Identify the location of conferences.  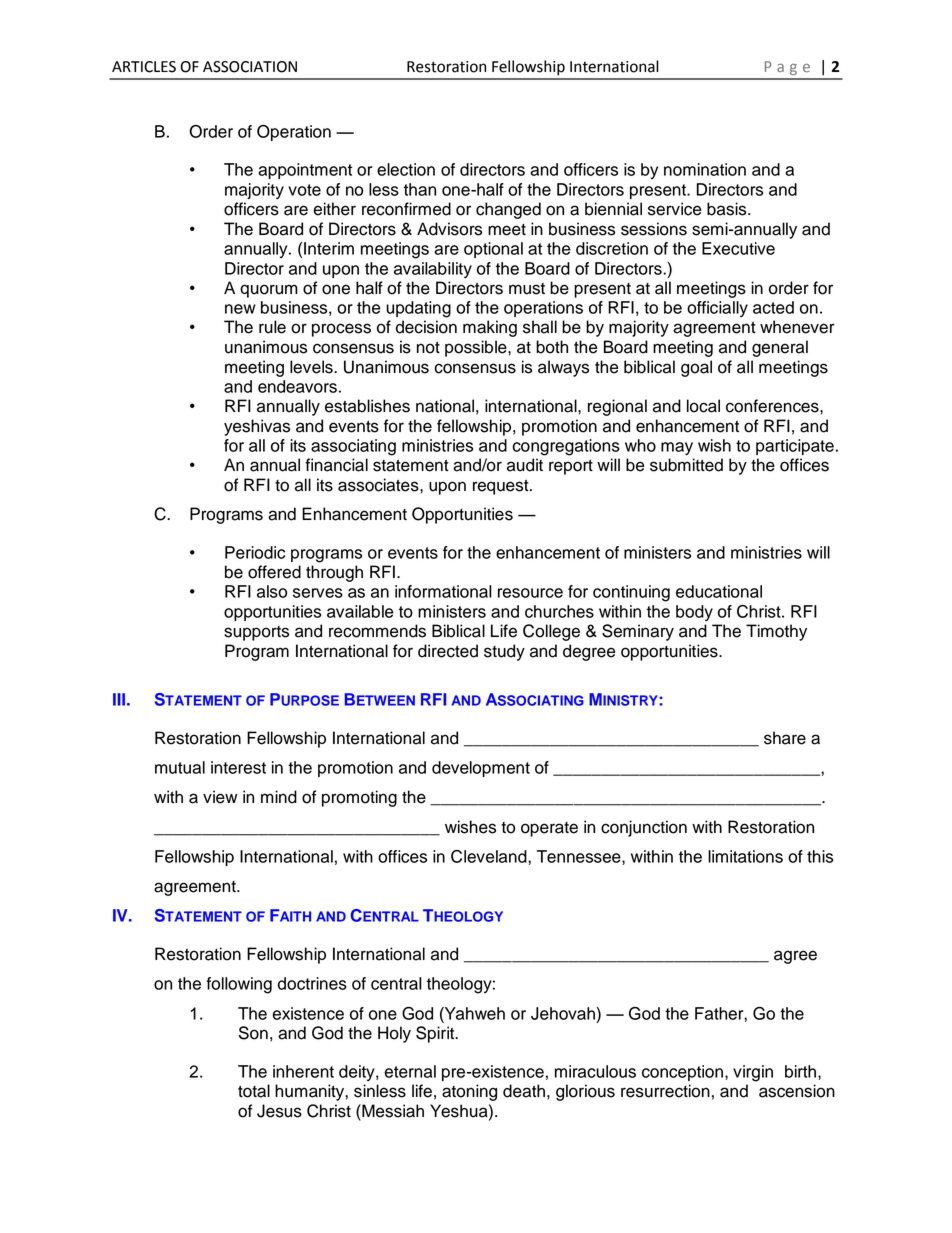
(773, 406).
